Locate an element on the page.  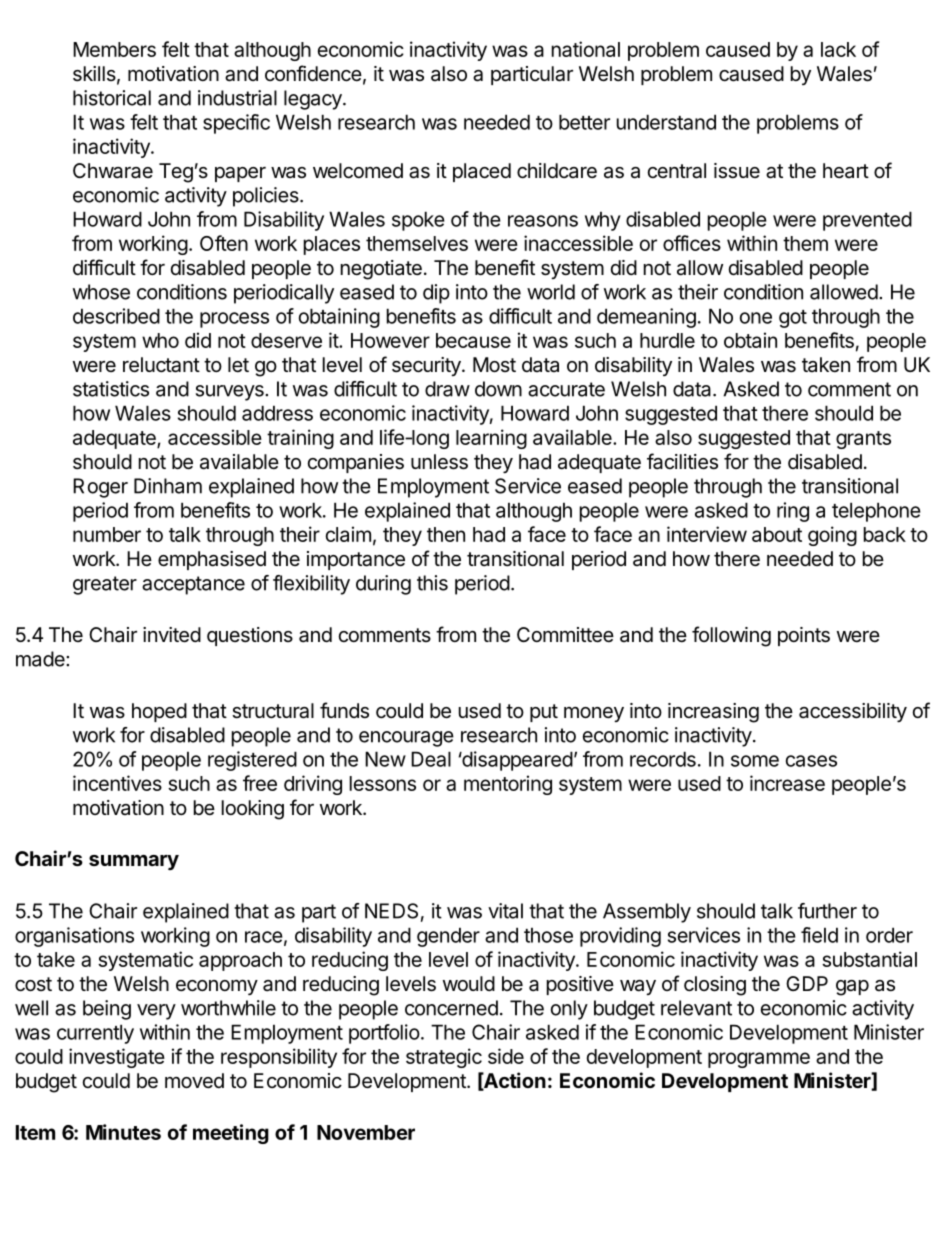
summary is located at coordinates (134, 862).
